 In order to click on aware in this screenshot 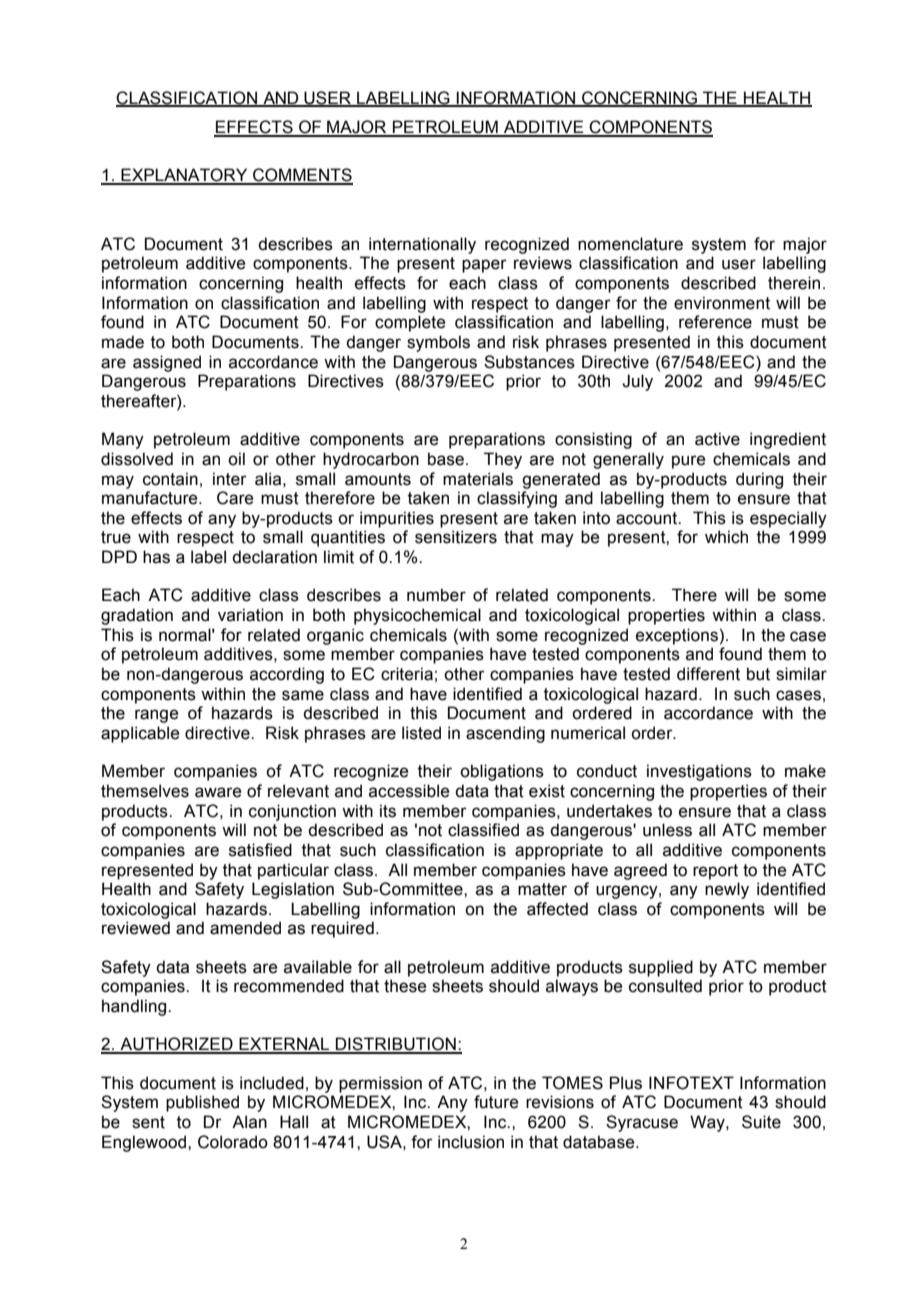, I will do `click(218, 792)`.
